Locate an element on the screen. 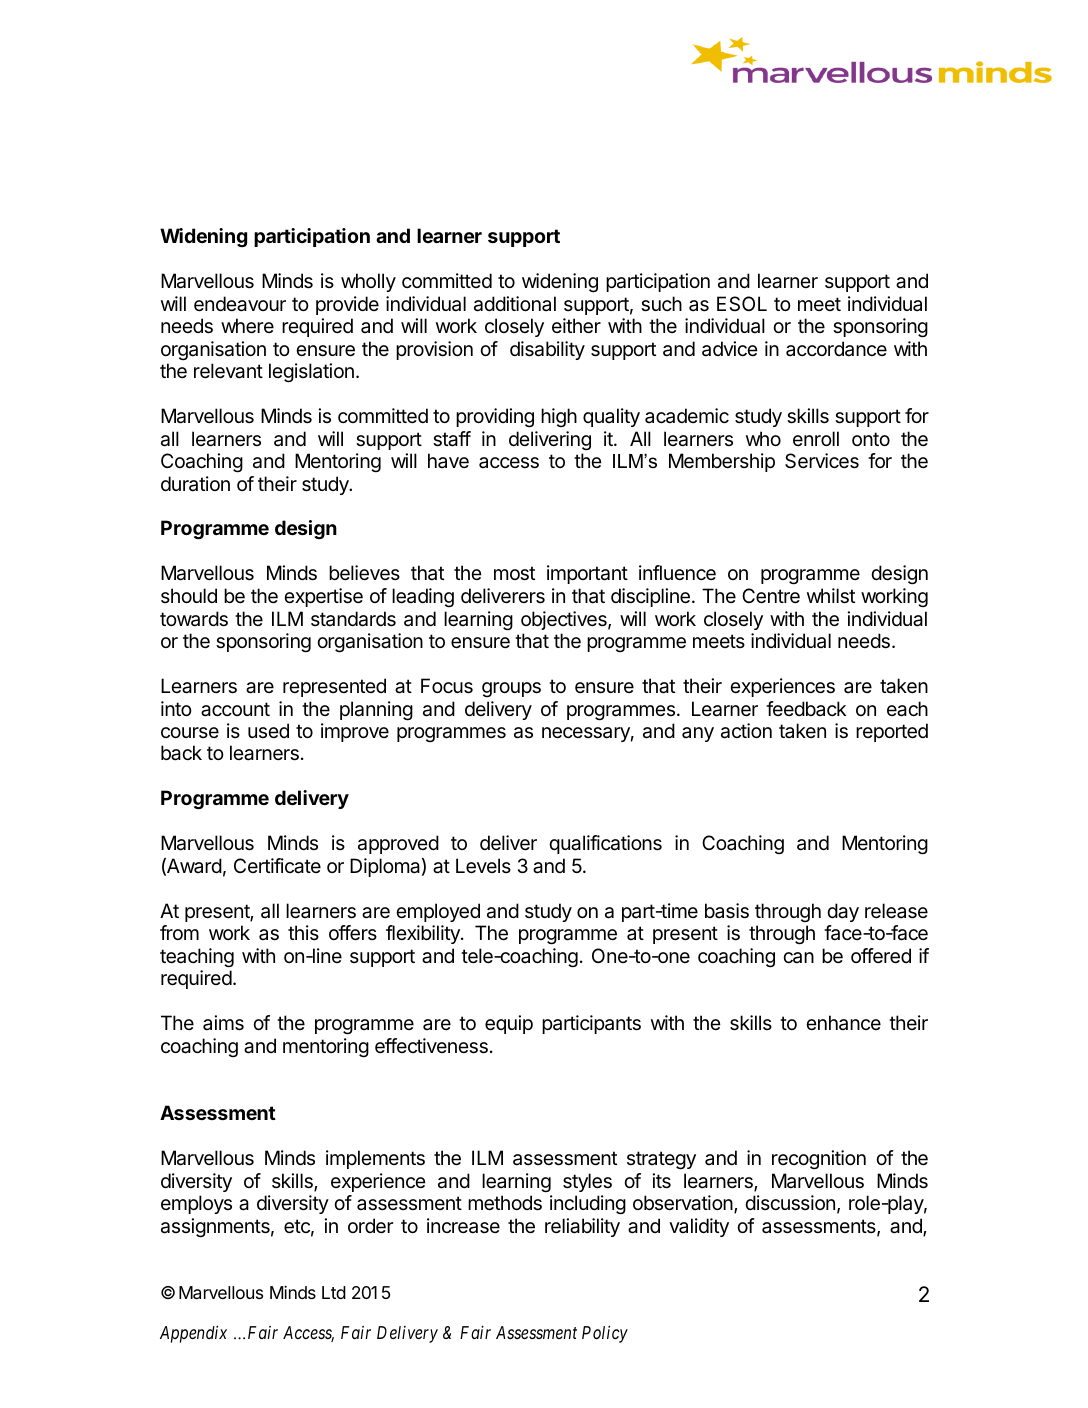 This screenshot has height=1408, width=1088. accordance is located at coordinates (836, 349).
